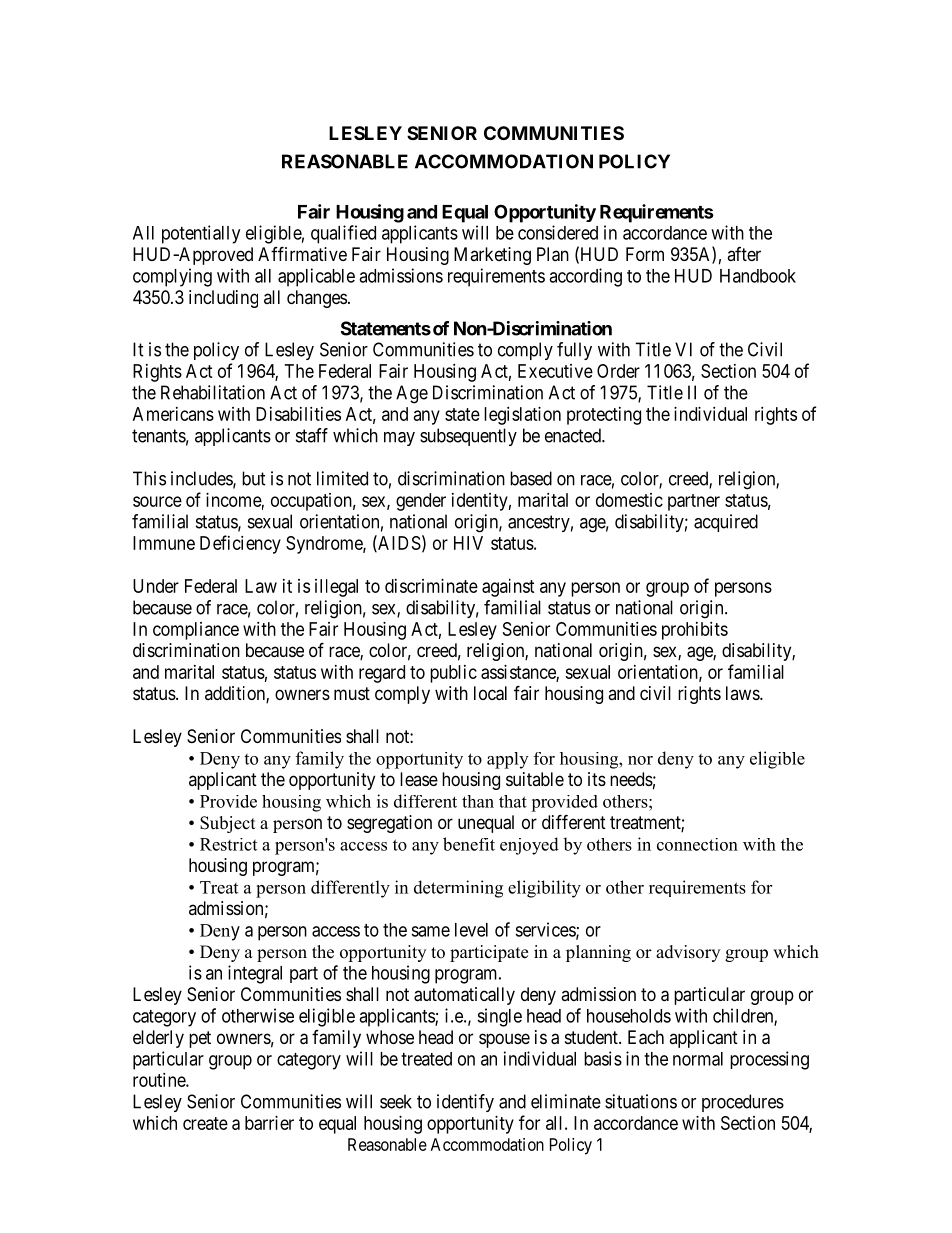 Image resolution: width=952 pixels, height=1233 pixels. What do you see at coordinates (201, 234) in the image?
I see `potentially` at bounding box center [201, 234].
